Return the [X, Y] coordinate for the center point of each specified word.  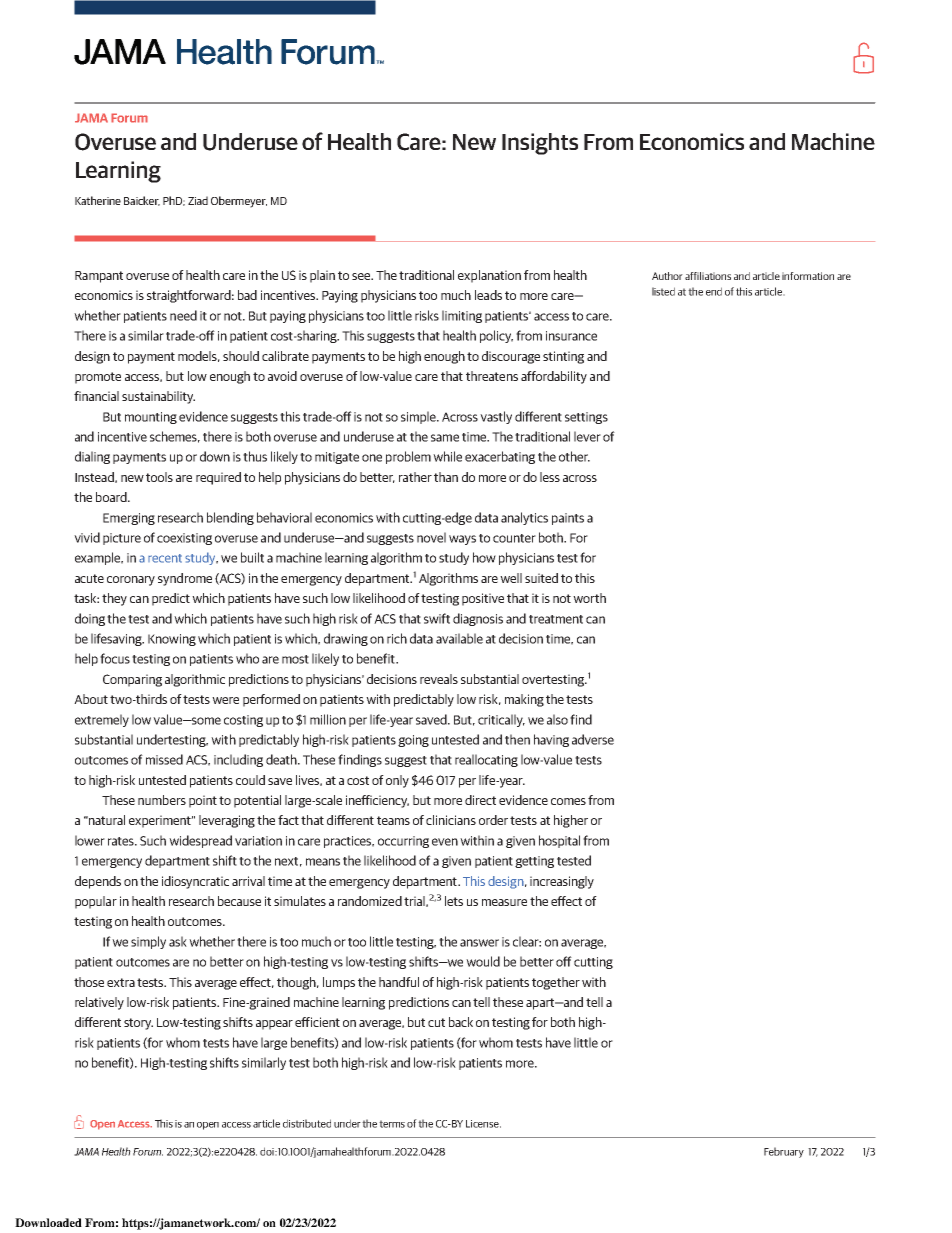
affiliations [708, 276]
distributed [307, 1123]
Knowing [172, 640]
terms [392, 1124]
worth [589, 598]
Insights [540, 144]
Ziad [198, 200]
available [459, 638]
